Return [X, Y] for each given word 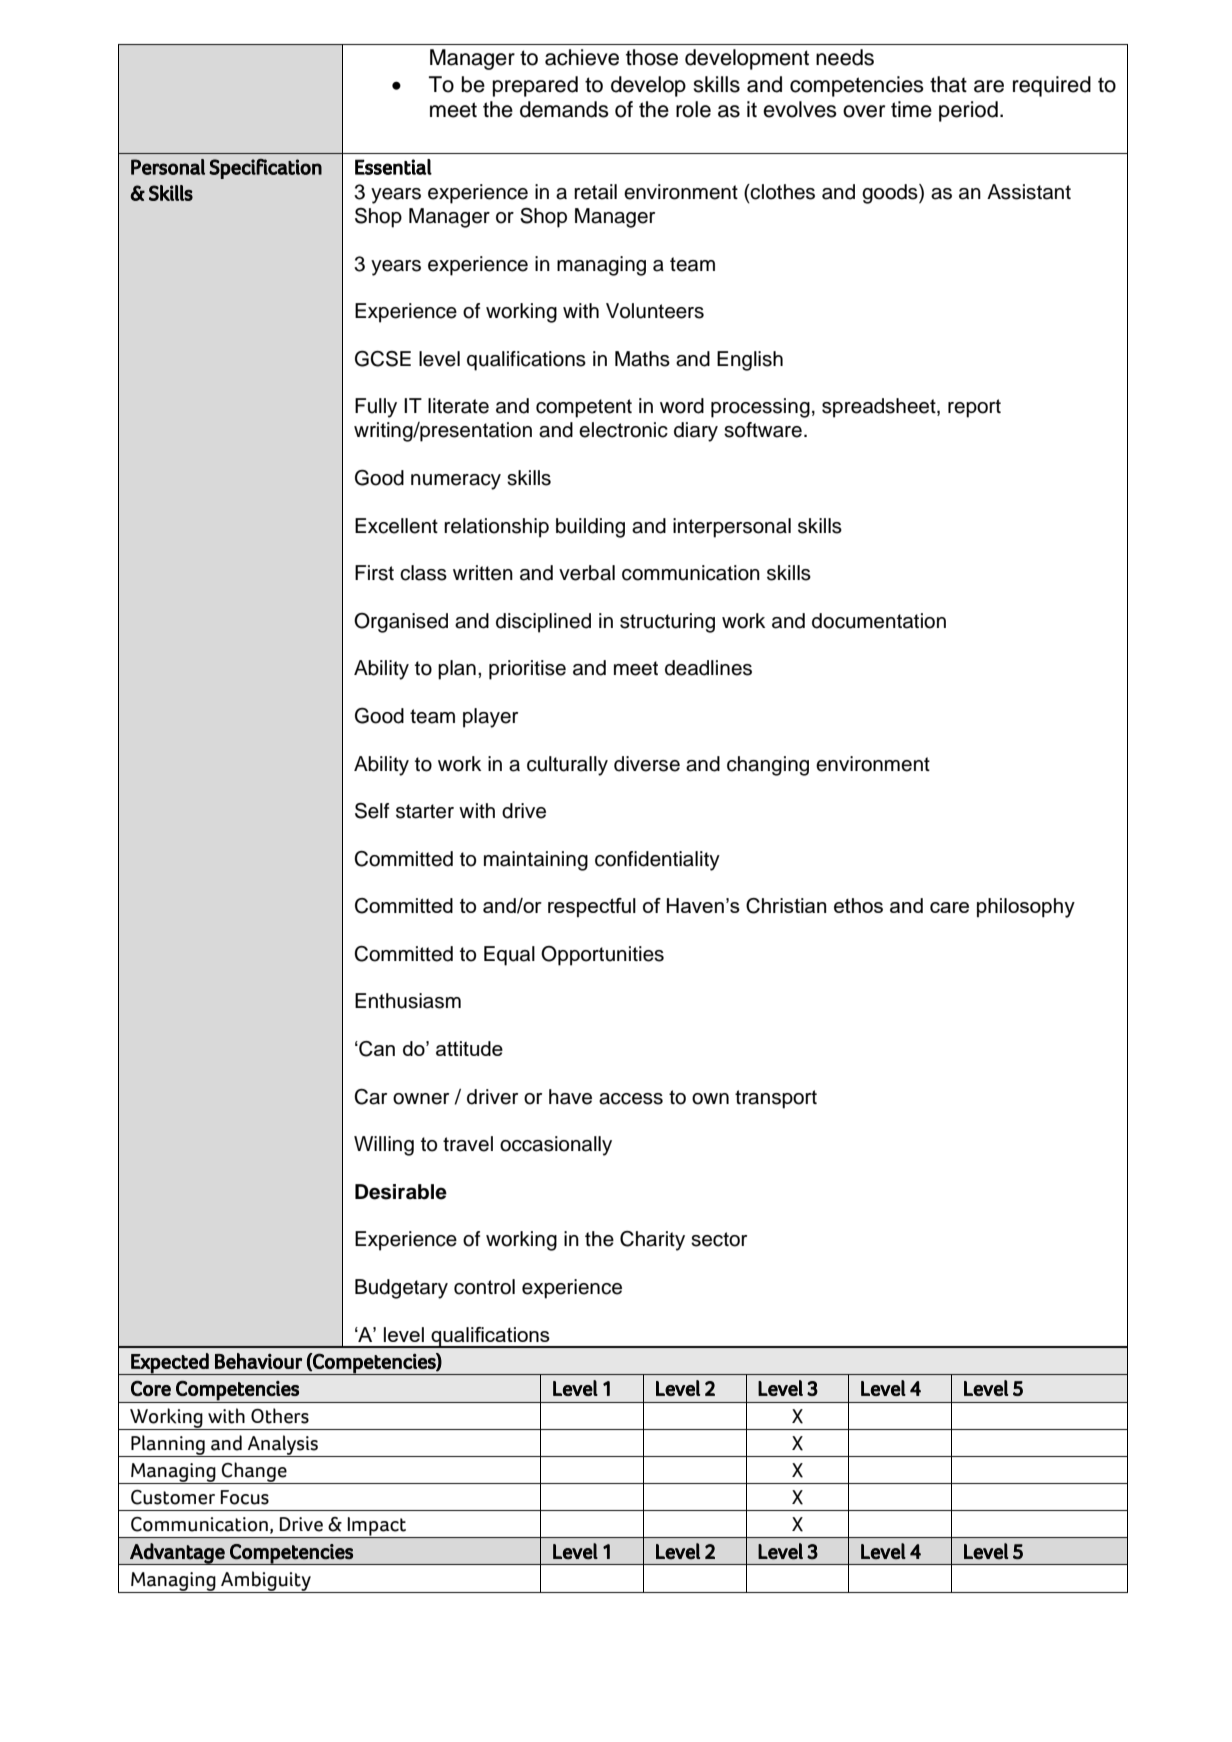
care [949, 907]
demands [564, 109]
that [948, 84]
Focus [245, 1497]
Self [372, 811]
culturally [567, 766]
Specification [265, 169]
